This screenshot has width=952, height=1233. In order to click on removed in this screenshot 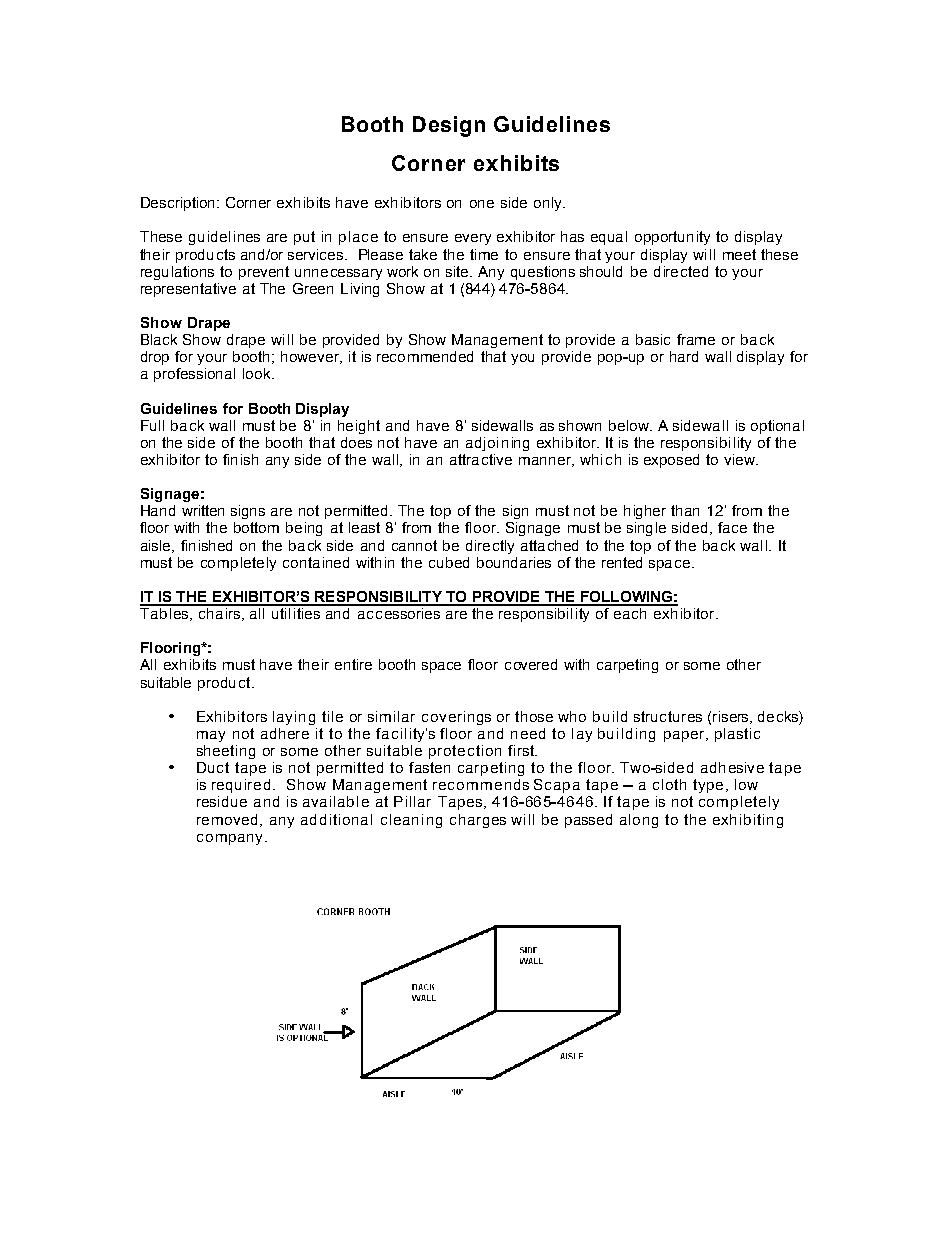, I will do `click(227, 819)`.
